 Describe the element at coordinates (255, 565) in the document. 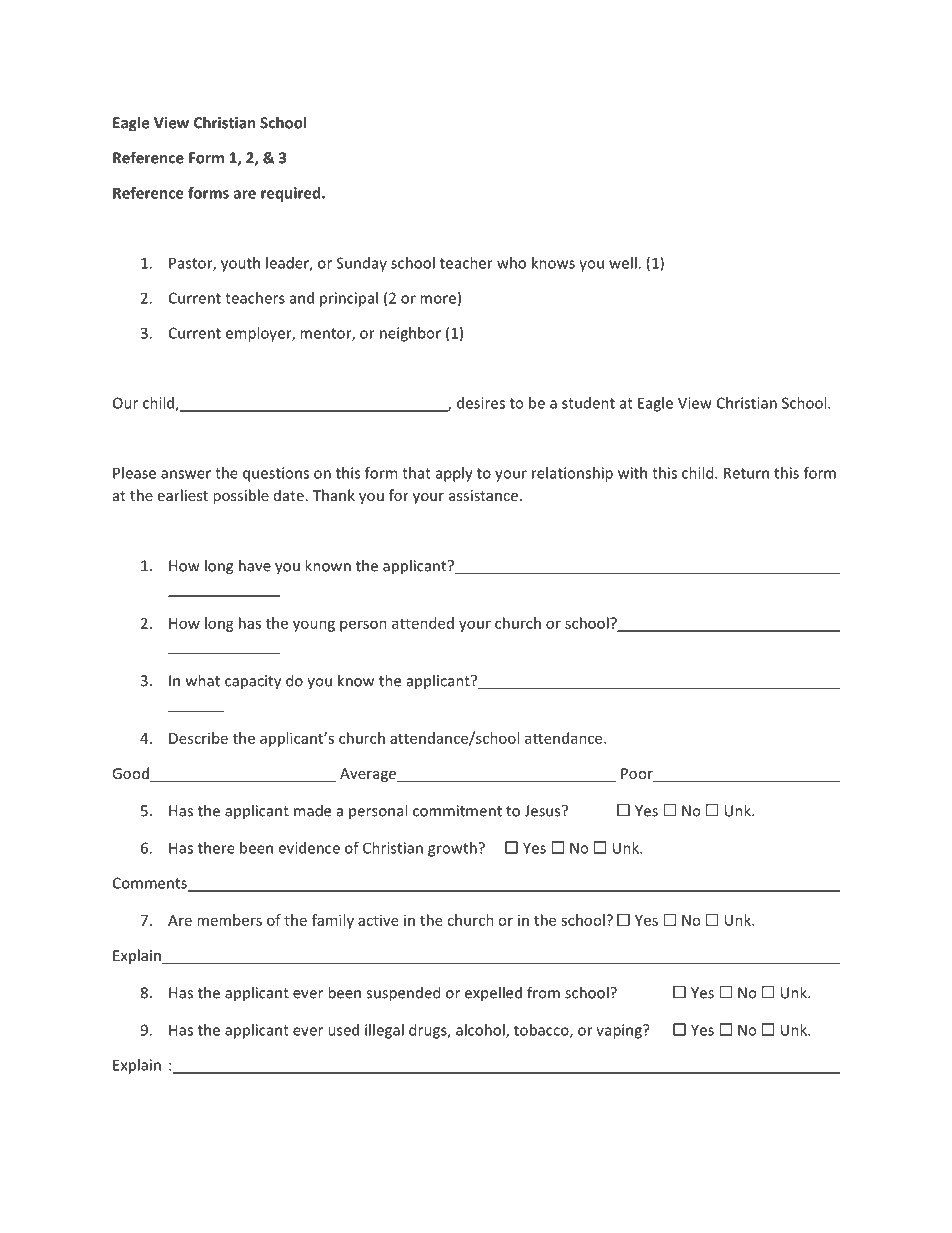

I see `have` at that location.
